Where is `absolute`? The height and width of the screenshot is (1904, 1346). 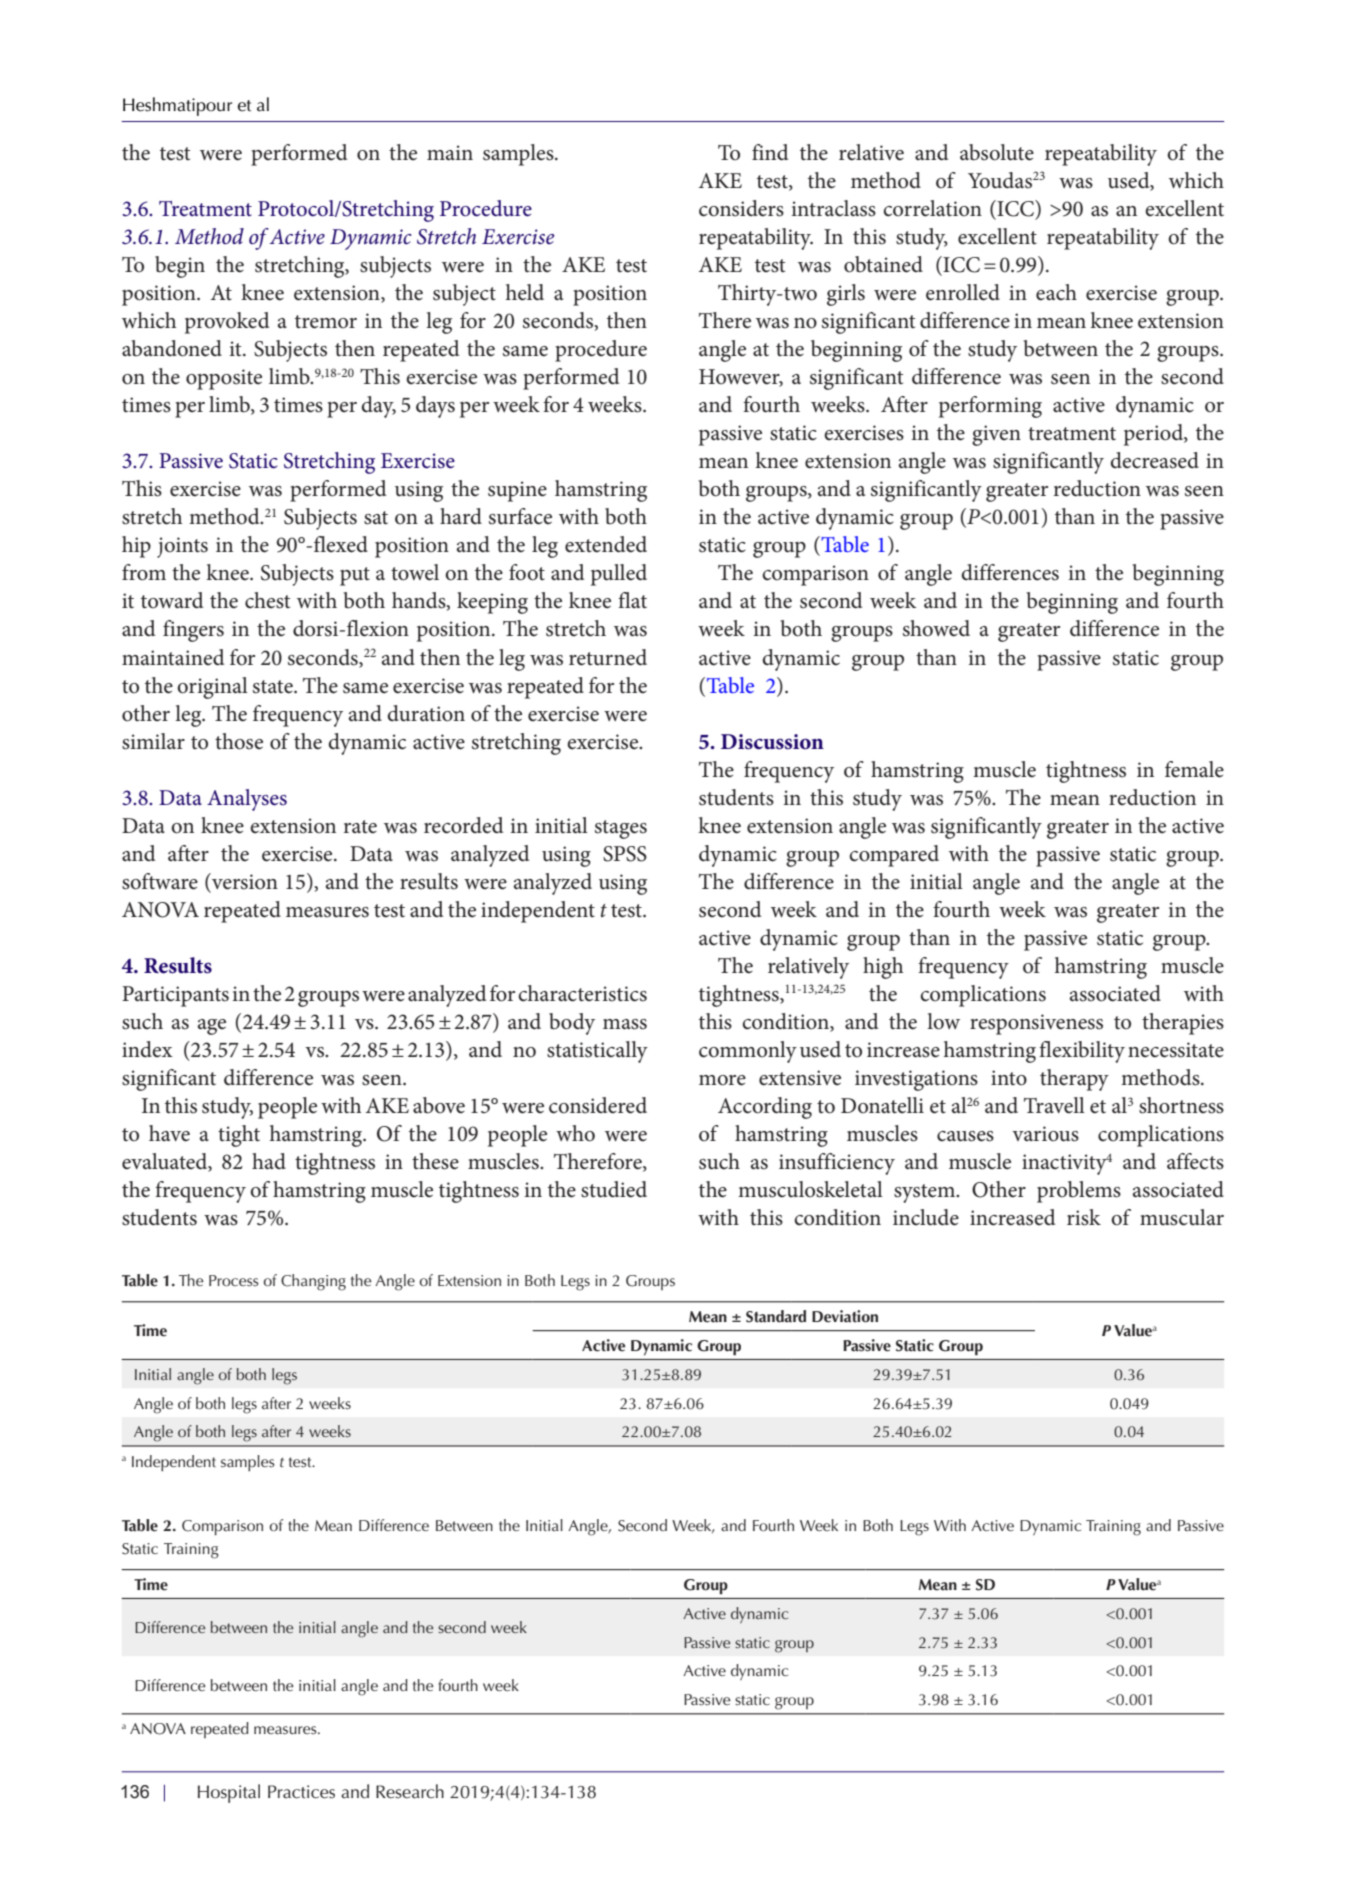 absolute is located at coordinates (997, 152).
